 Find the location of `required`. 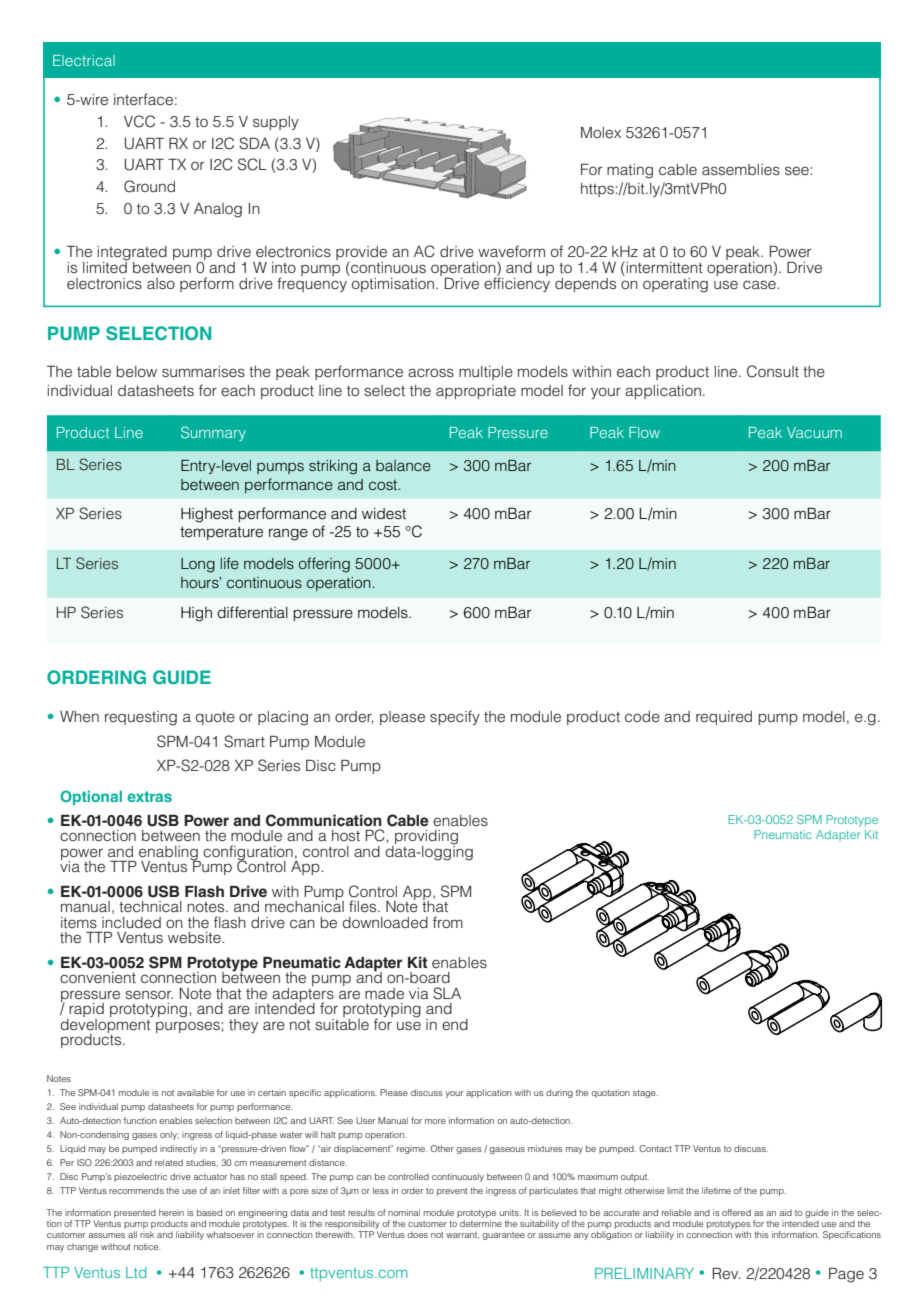

required is located at coordinates (724, 718).
